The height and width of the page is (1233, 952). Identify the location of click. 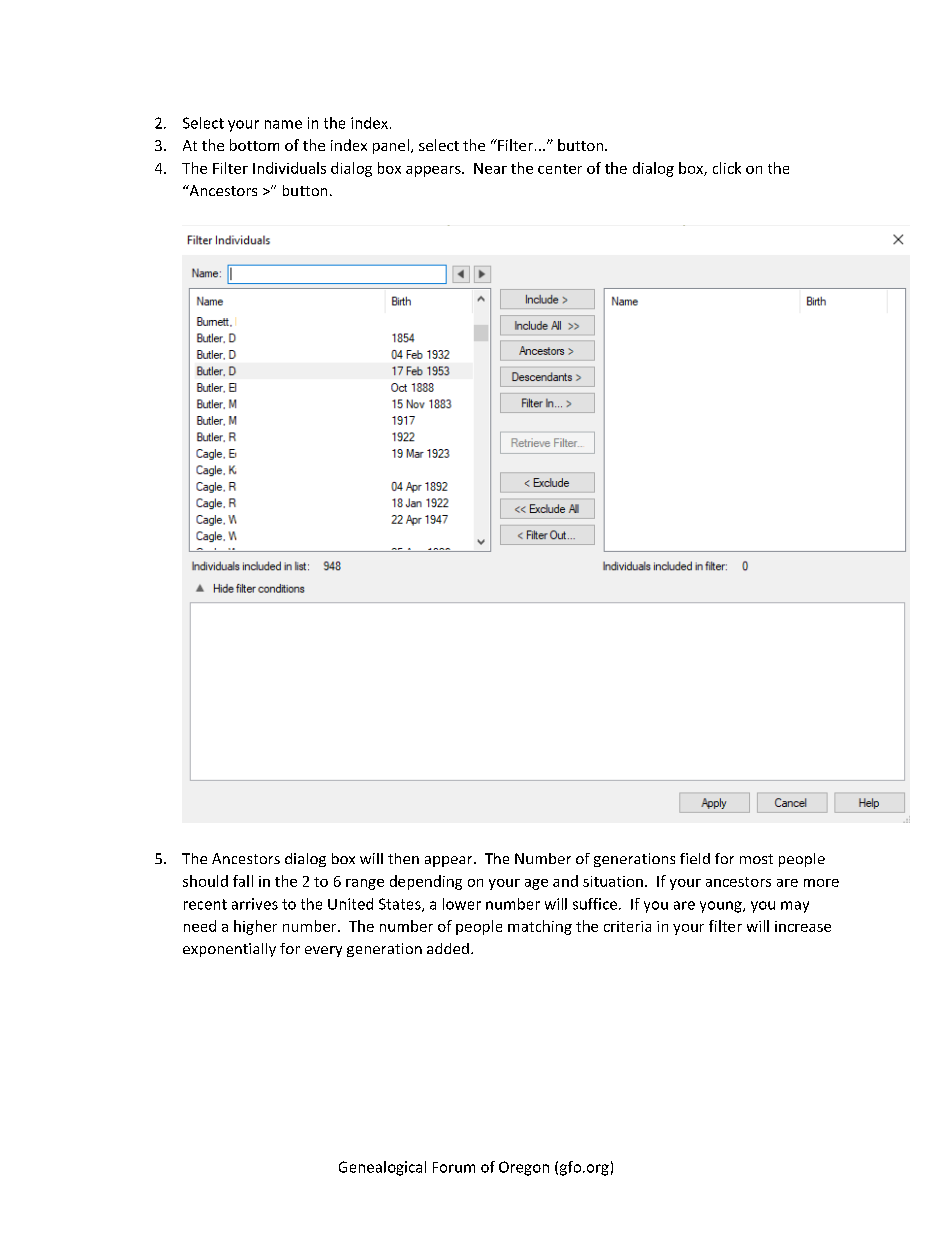
(727, 168).
